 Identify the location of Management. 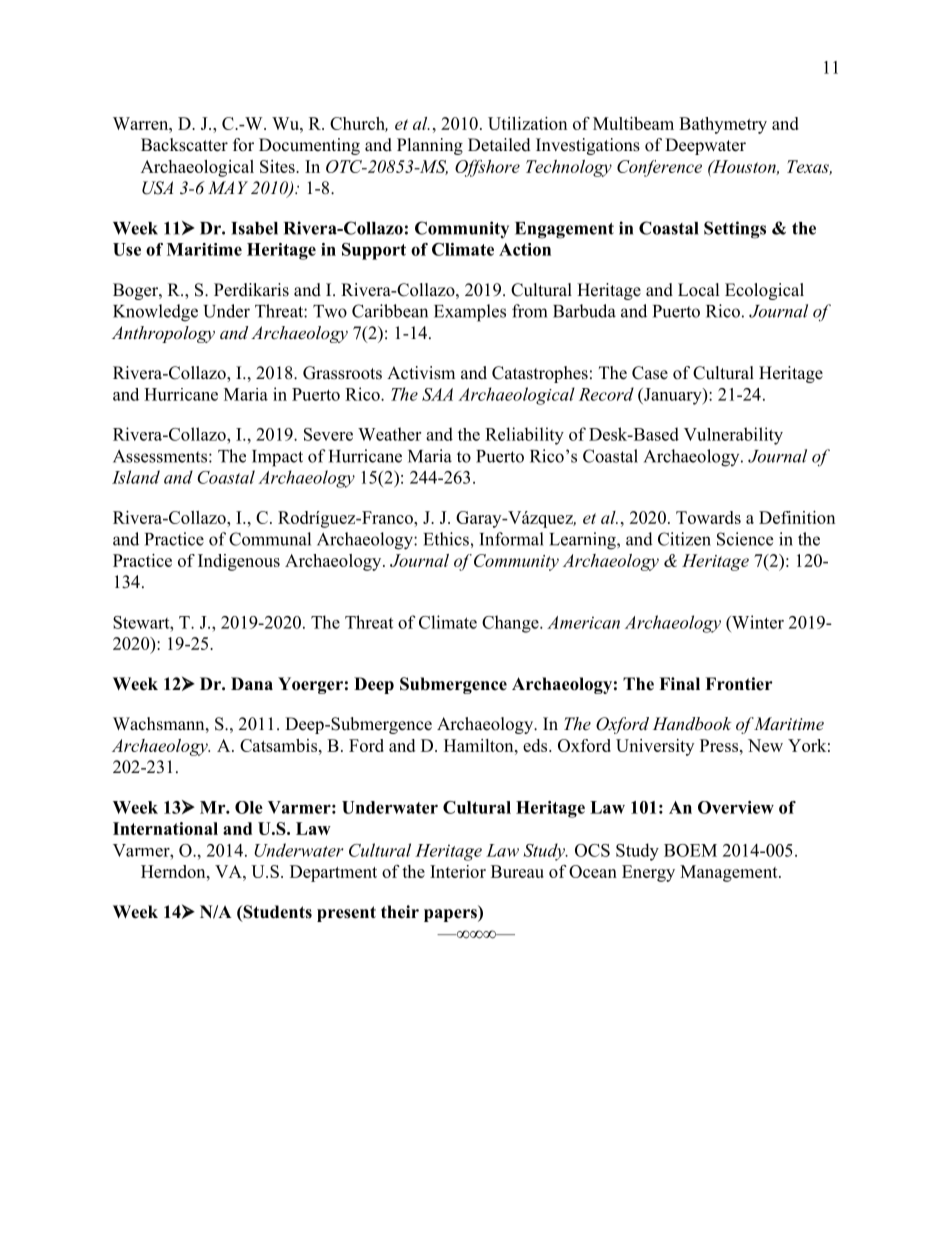
(730, 873).
